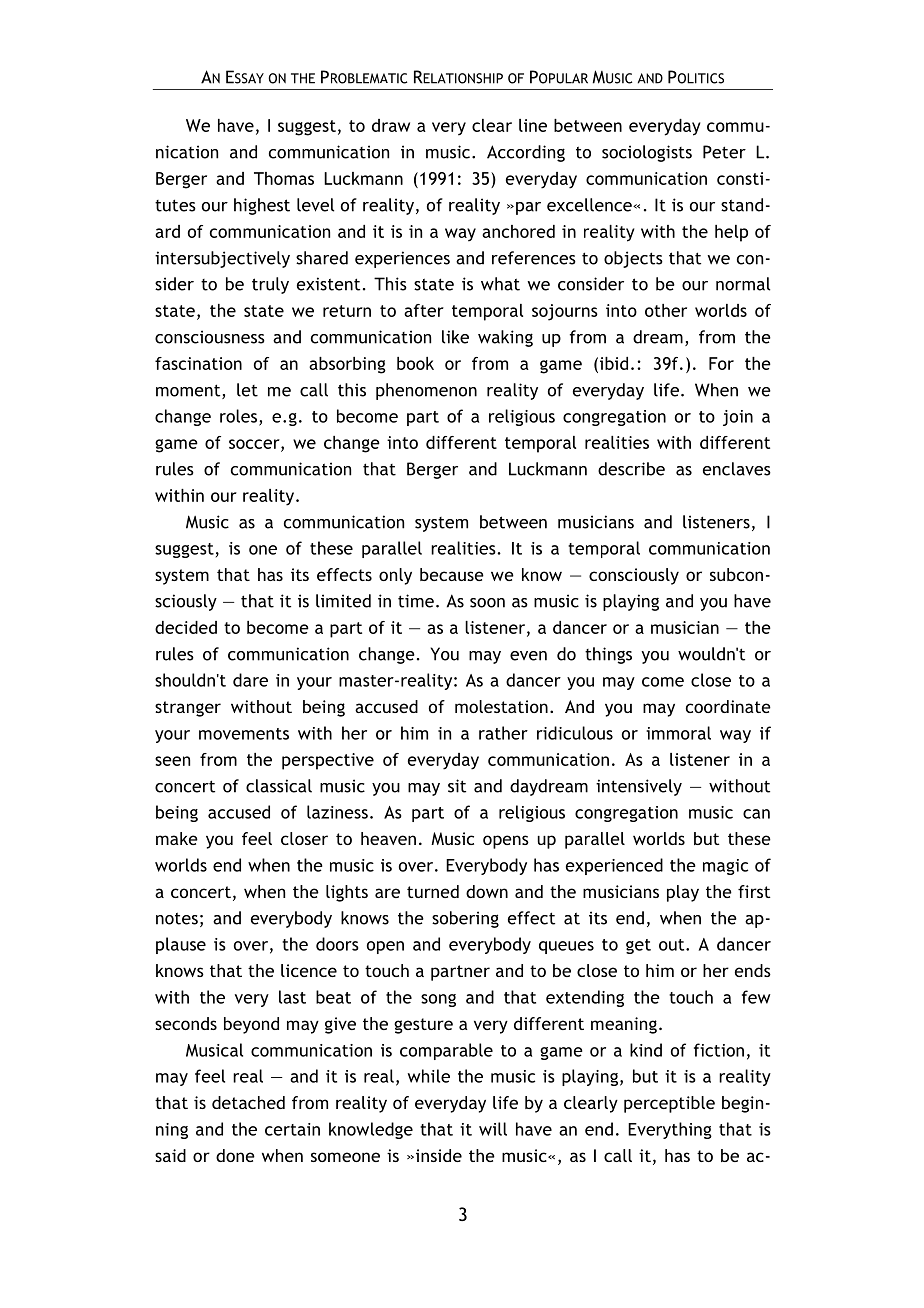 The height and width of the document is (1308, 924). I want to click on phenomenon, so click(426, 391).
